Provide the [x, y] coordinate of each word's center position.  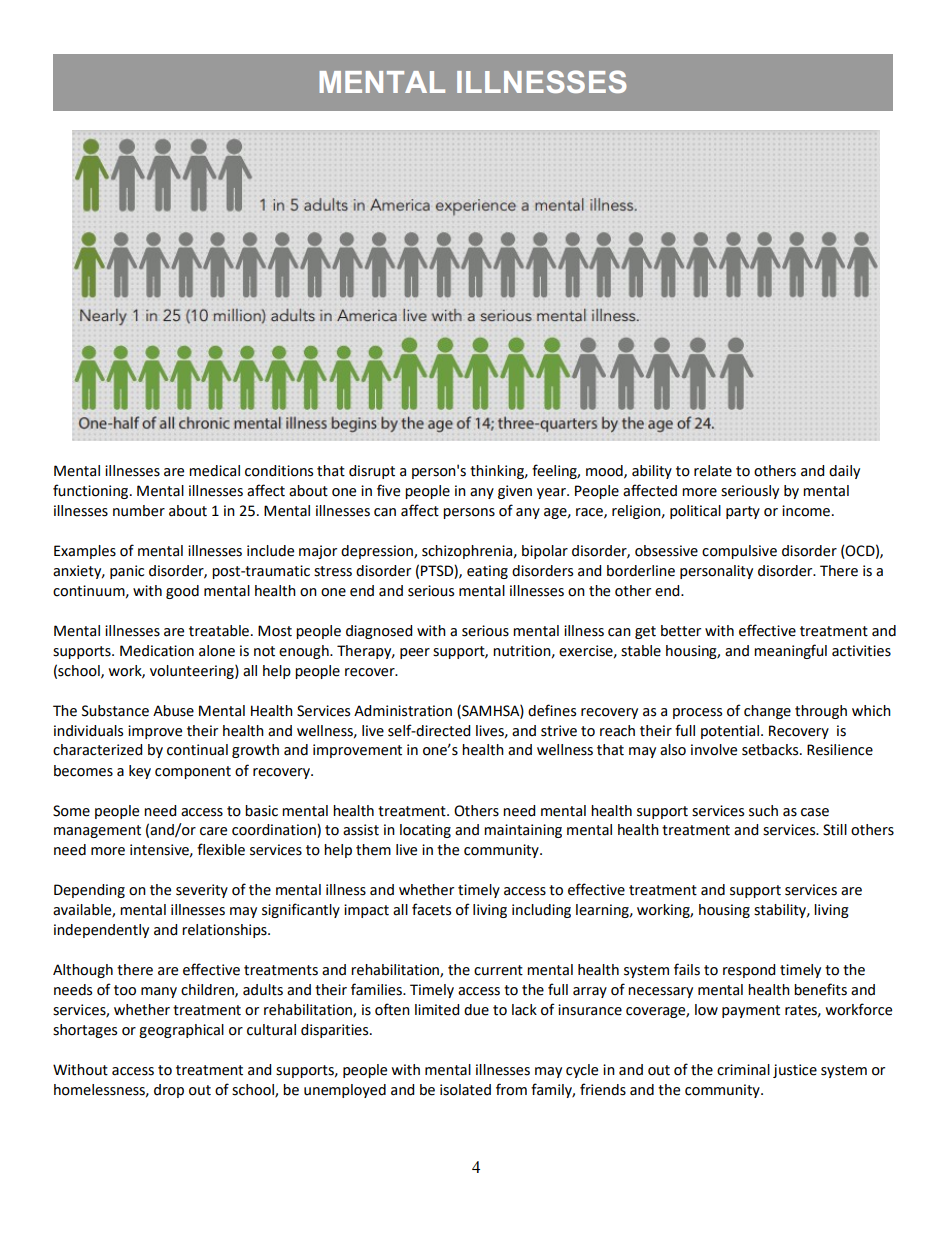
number [139, 511]
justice [795, 1071]
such [763, 811]
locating [425, 831]
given [515, 492]
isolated [465, 1090]
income [806, 511]
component [193, 772]
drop [169, 1091]
